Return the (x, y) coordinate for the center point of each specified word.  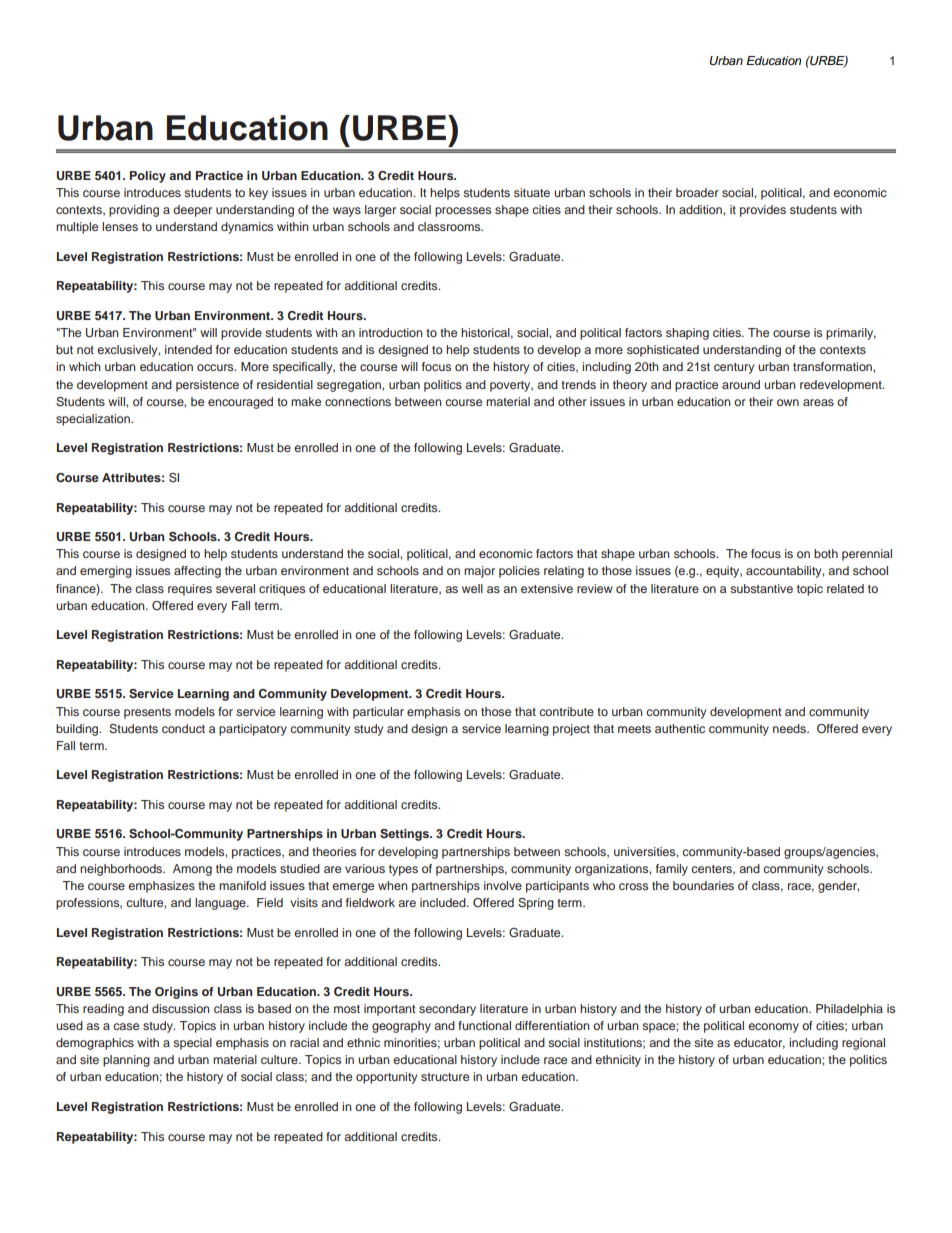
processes (463, 212)
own (788, 402)
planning (126, 1061)
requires (190, 590)
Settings (405, 835)
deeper (192, 211)
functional (484, 1025)
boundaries (703, 885)
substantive (761, 588)
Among (192, 870)
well (472, 588)
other (572, 401)
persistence (207, 386)
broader (697, 192)
